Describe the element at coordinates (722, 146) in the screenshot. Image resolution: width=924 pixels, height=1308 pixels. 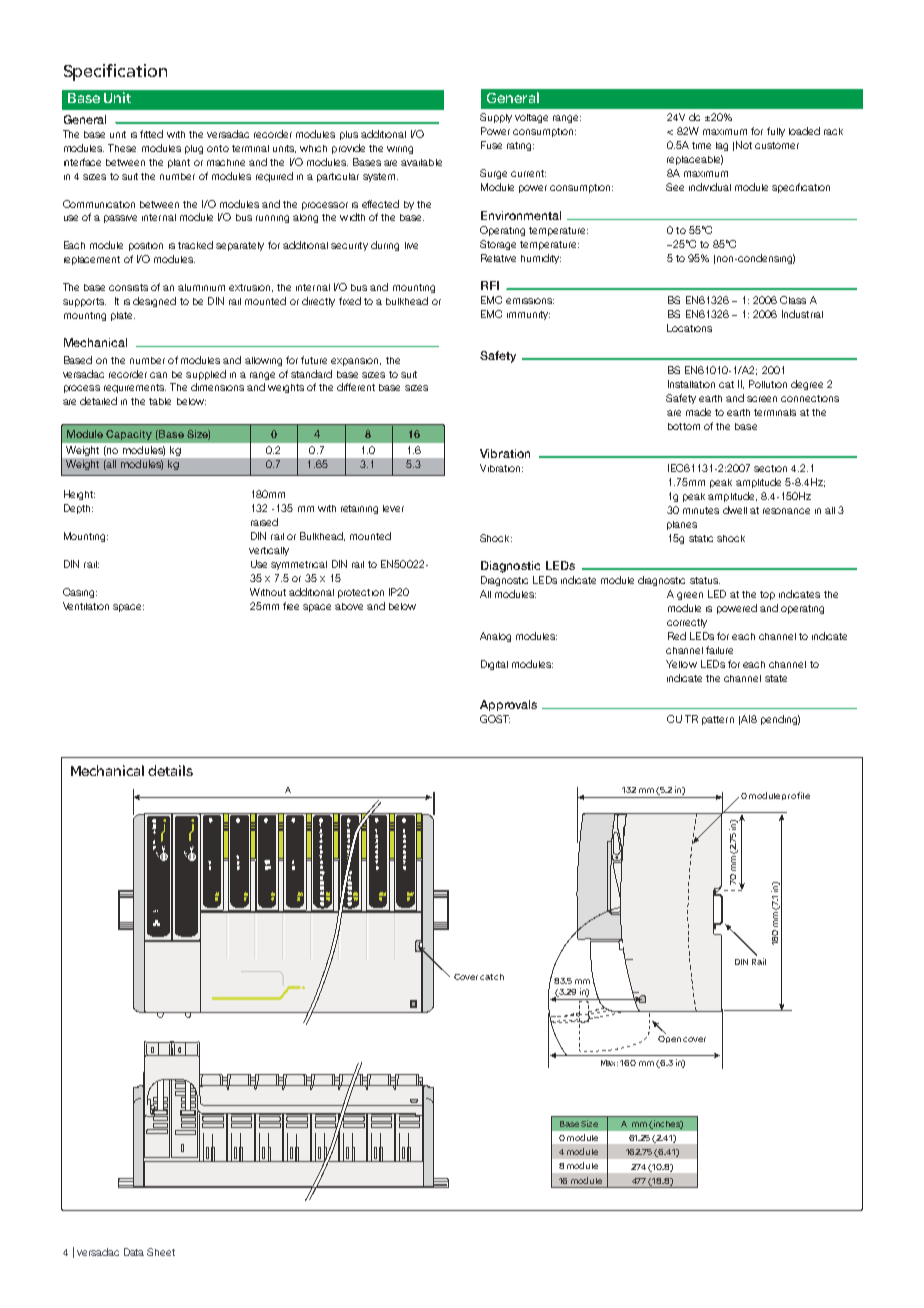
I see `lag` at that location.
